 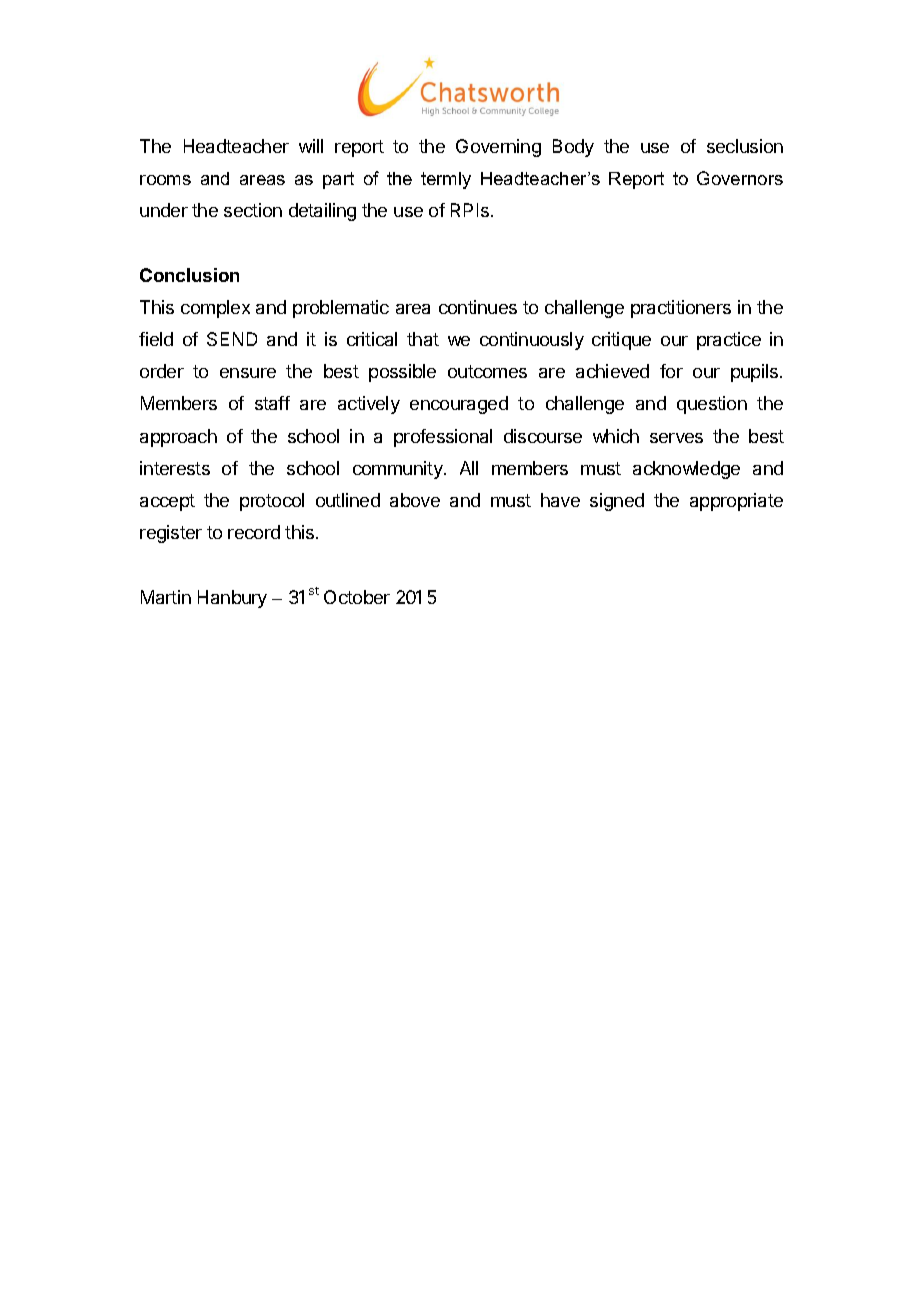 I want to click on acknowledge, so click(x=686, y=470).
